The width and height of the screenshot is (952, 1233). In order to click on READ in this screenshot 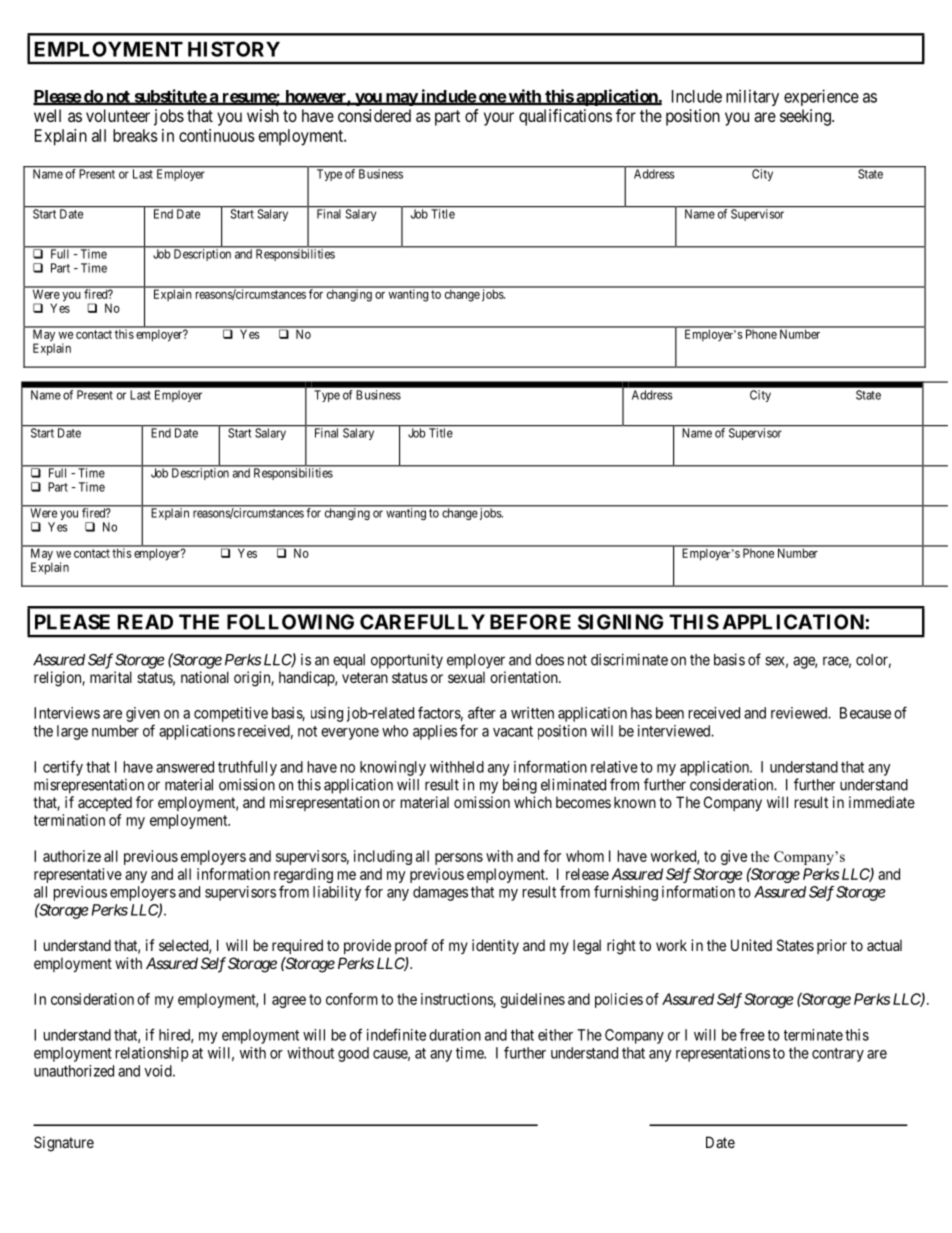, I will do `click(145, 622)`.
